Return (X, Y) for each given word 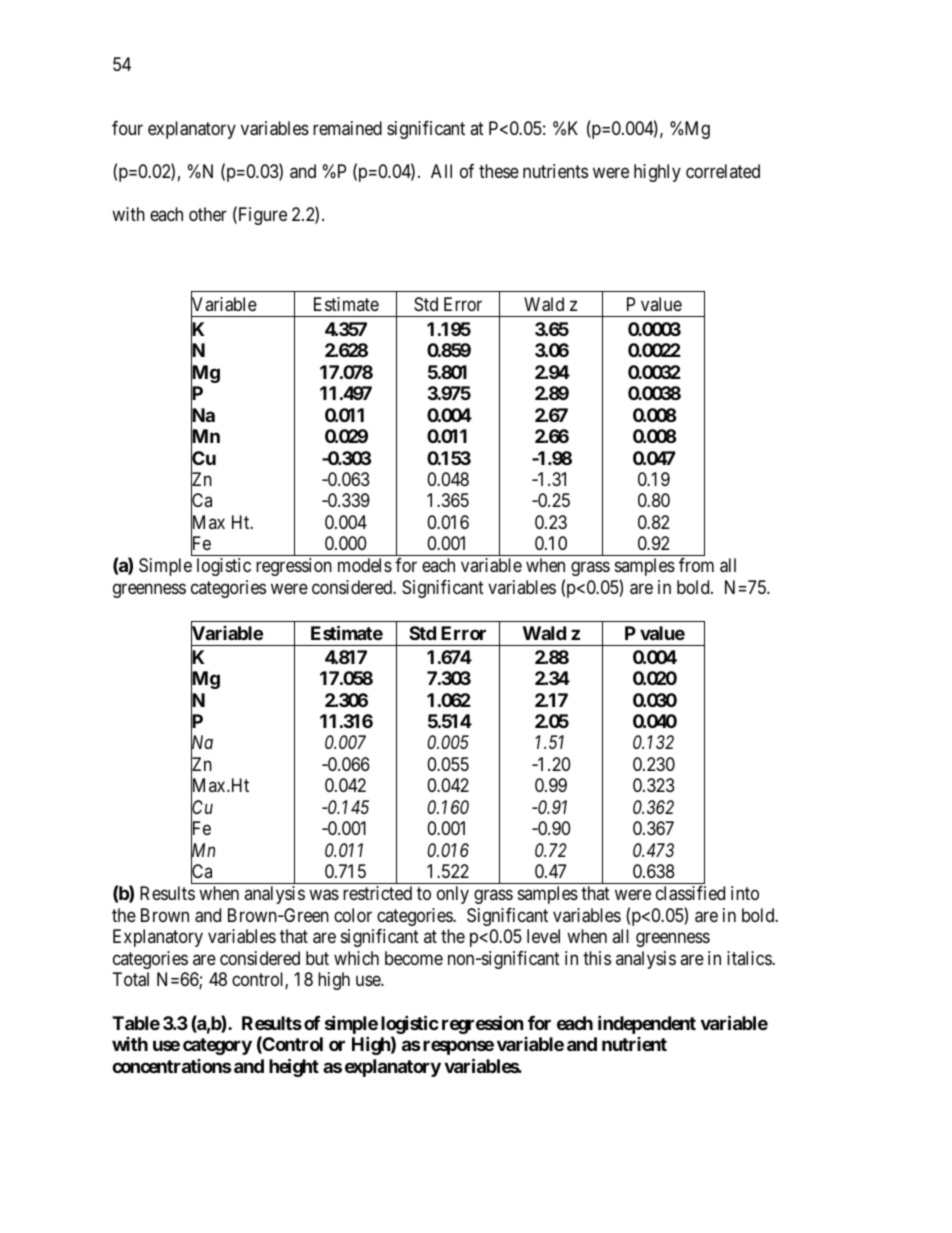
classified (690, 893)
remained (347, 128)
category (217, 1046)
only (453, 895)
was (324, 895)
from (696, 565)
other (208, 214)
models (365, 565)
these (499, 171)
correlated (723, 171)
